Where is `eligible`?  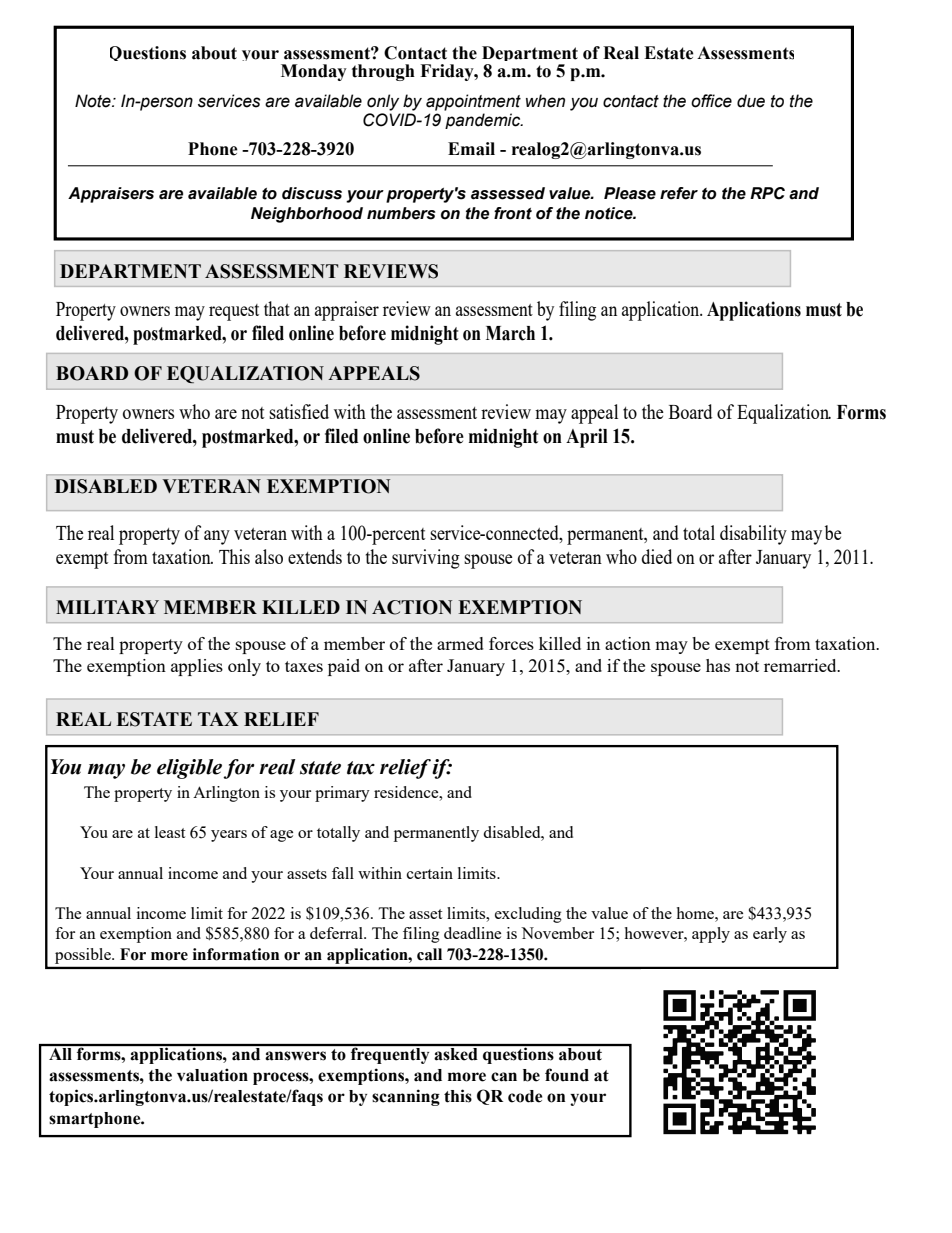 eligible is located at coordinates (190, 769).
